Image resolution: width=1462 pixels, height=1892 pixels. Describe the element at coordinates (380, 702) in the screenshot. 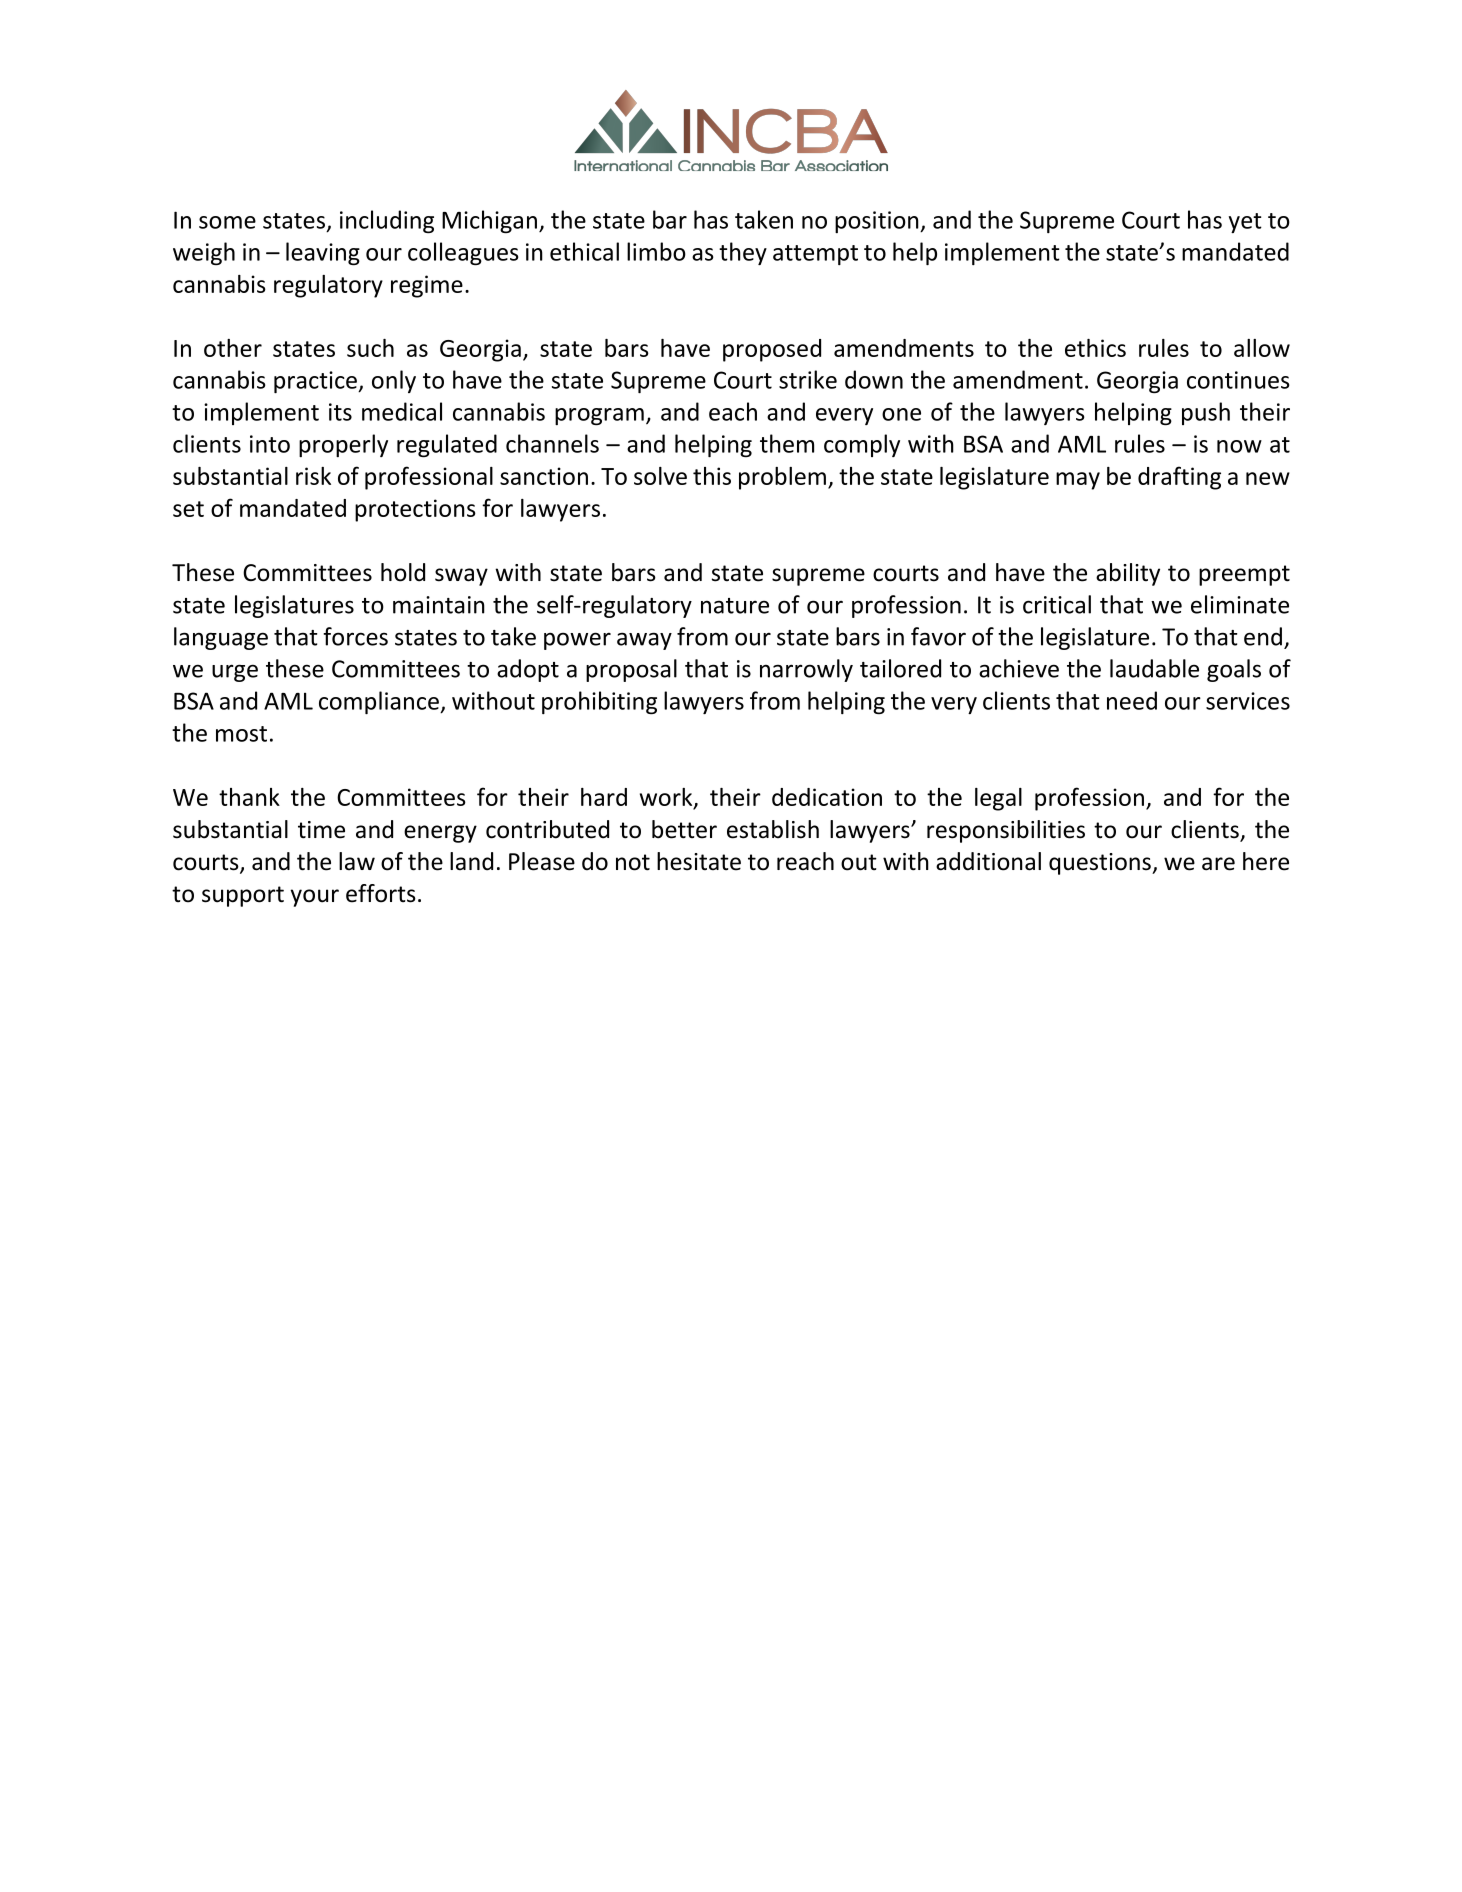

I see `compliance` at that location.
